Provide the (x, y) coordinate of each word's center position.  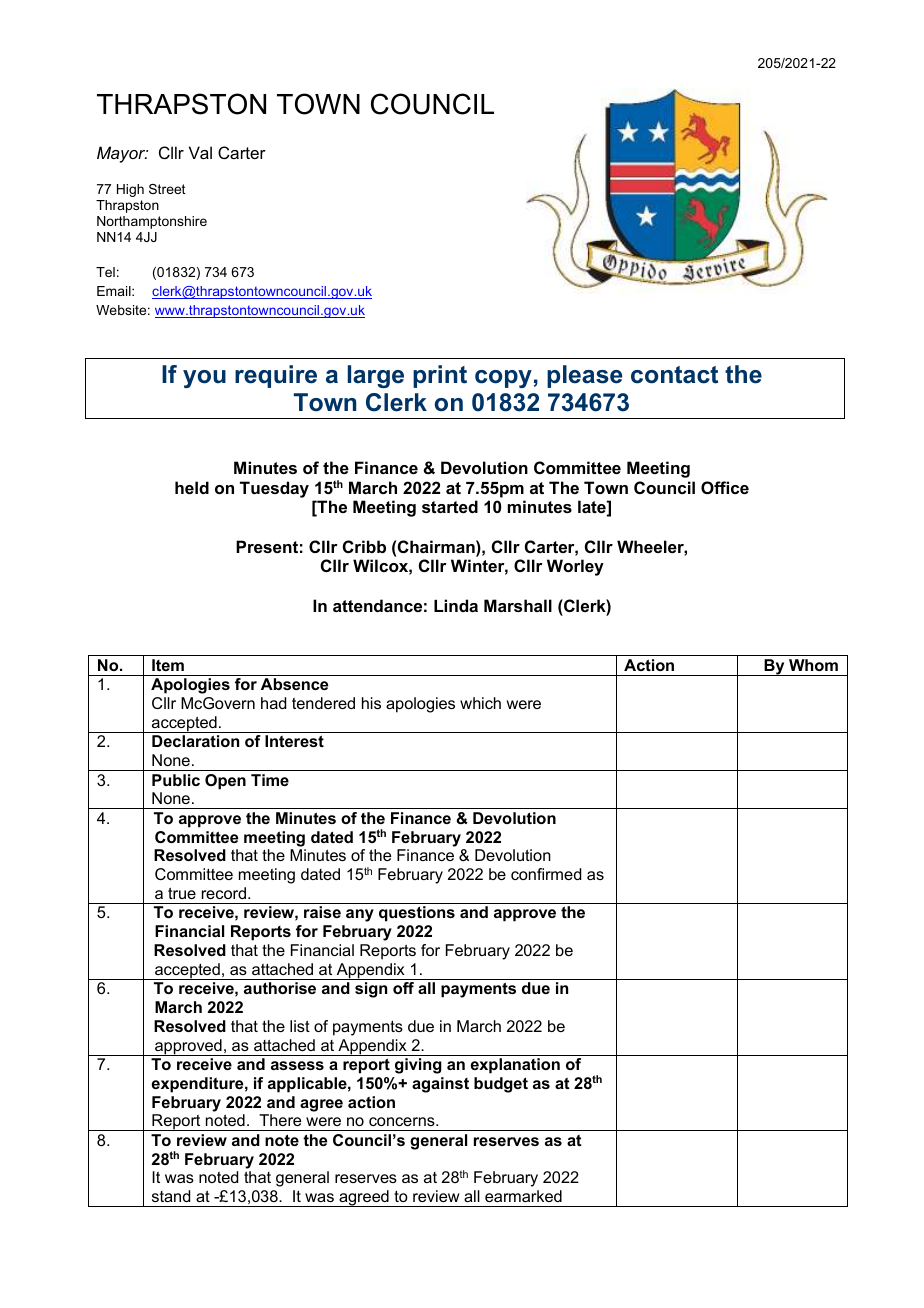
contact (674, 375)
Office (725, 487)
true (182, 893)
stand (171, 1196)
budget (501, 1085)
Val (200, 152)
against (440, 1085)
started (450, 506)
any (360, 915)
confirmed (546, 874)
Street (167, 189)
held (192, 487)
